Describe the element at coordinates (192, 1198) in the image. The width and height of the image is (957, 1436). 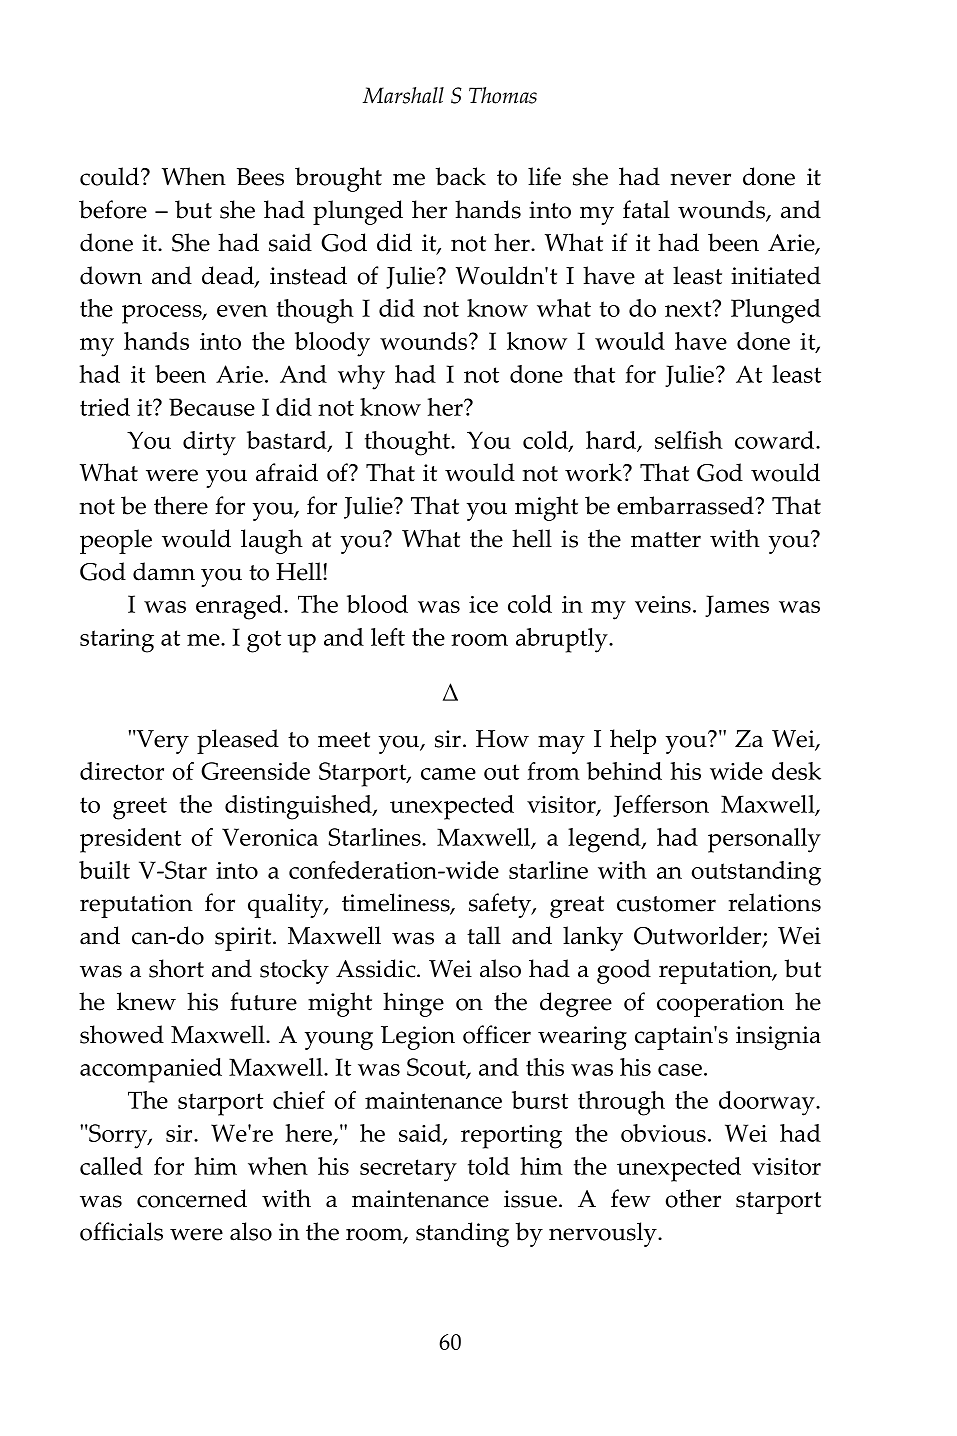
I see `concerned` at that location.
